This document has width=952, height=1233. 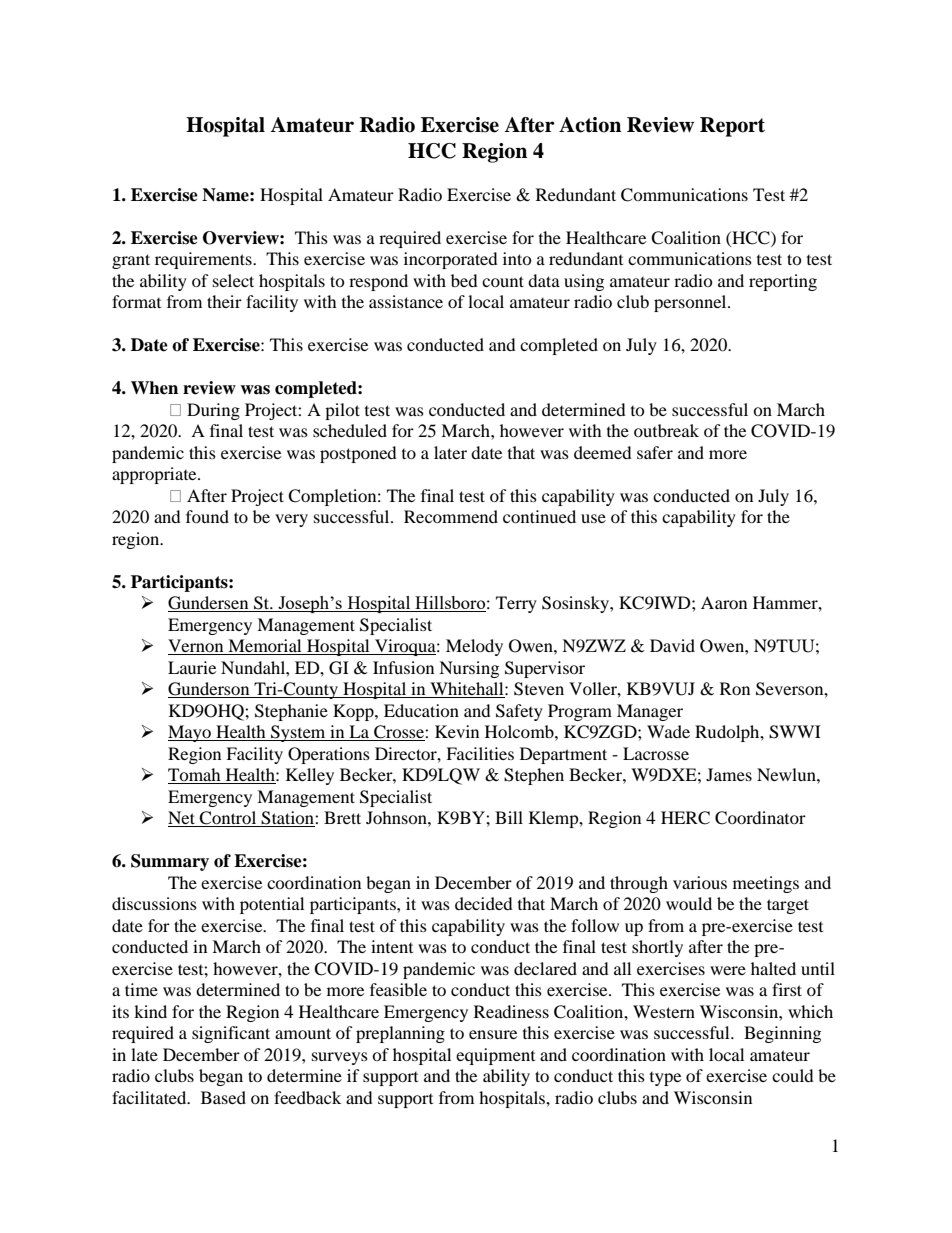 What do you see at coordinates (691, 303) in the document?
I see `personnel` at bounding box center [691, 303].
